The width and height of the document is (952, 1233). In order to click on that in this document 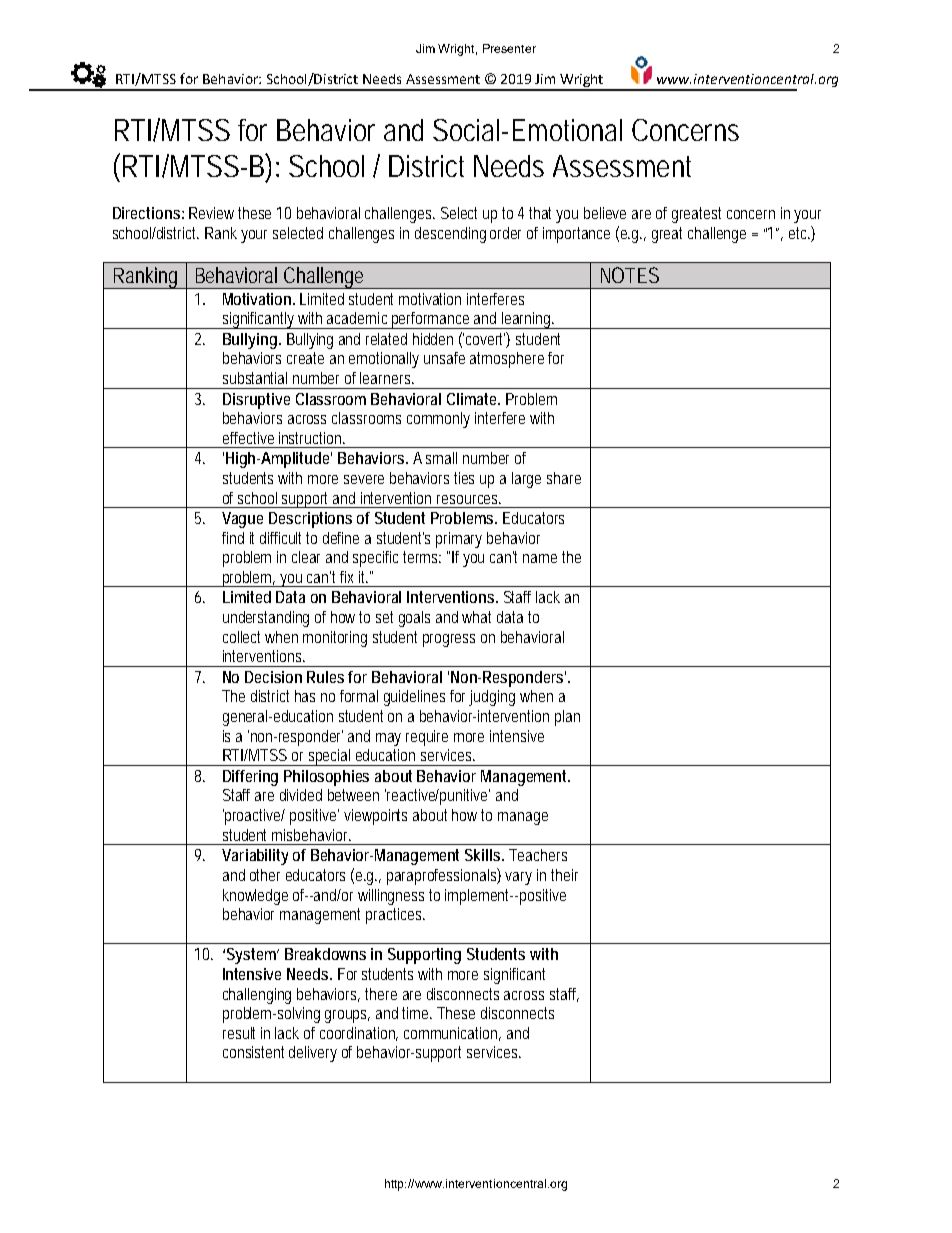, I will do `click(543, 213)`.
